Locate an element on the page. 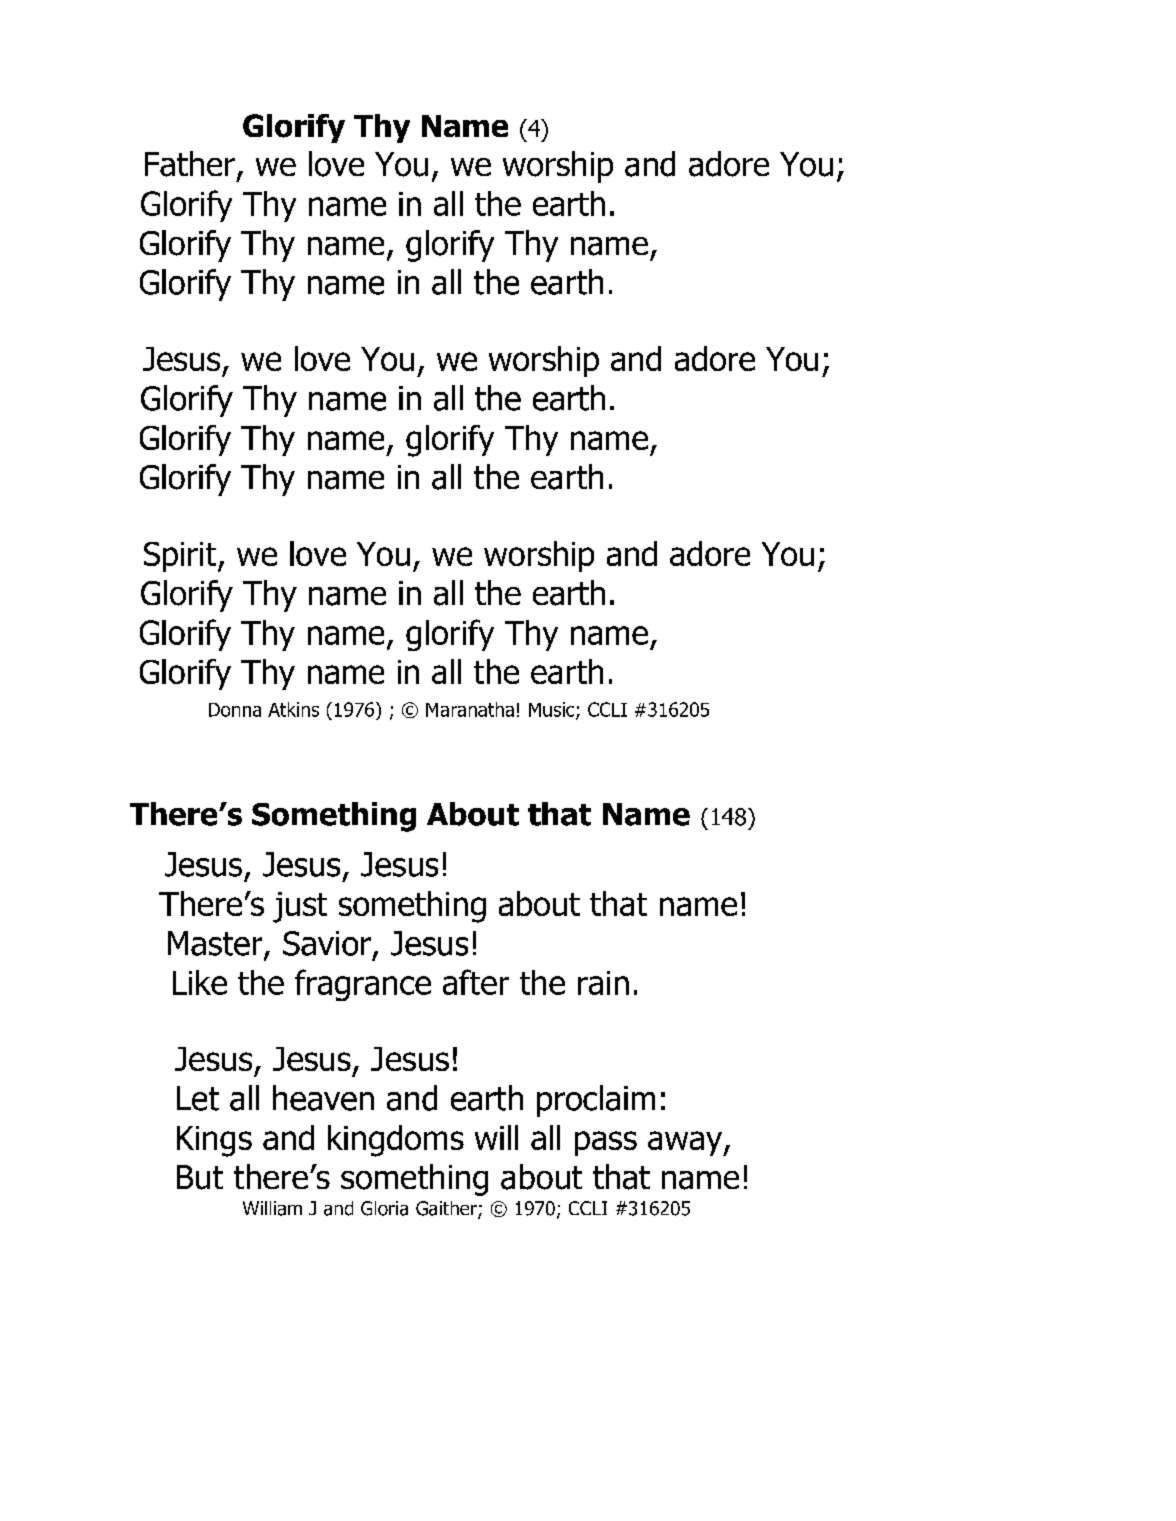  just is located at coordinates (300, 907).
